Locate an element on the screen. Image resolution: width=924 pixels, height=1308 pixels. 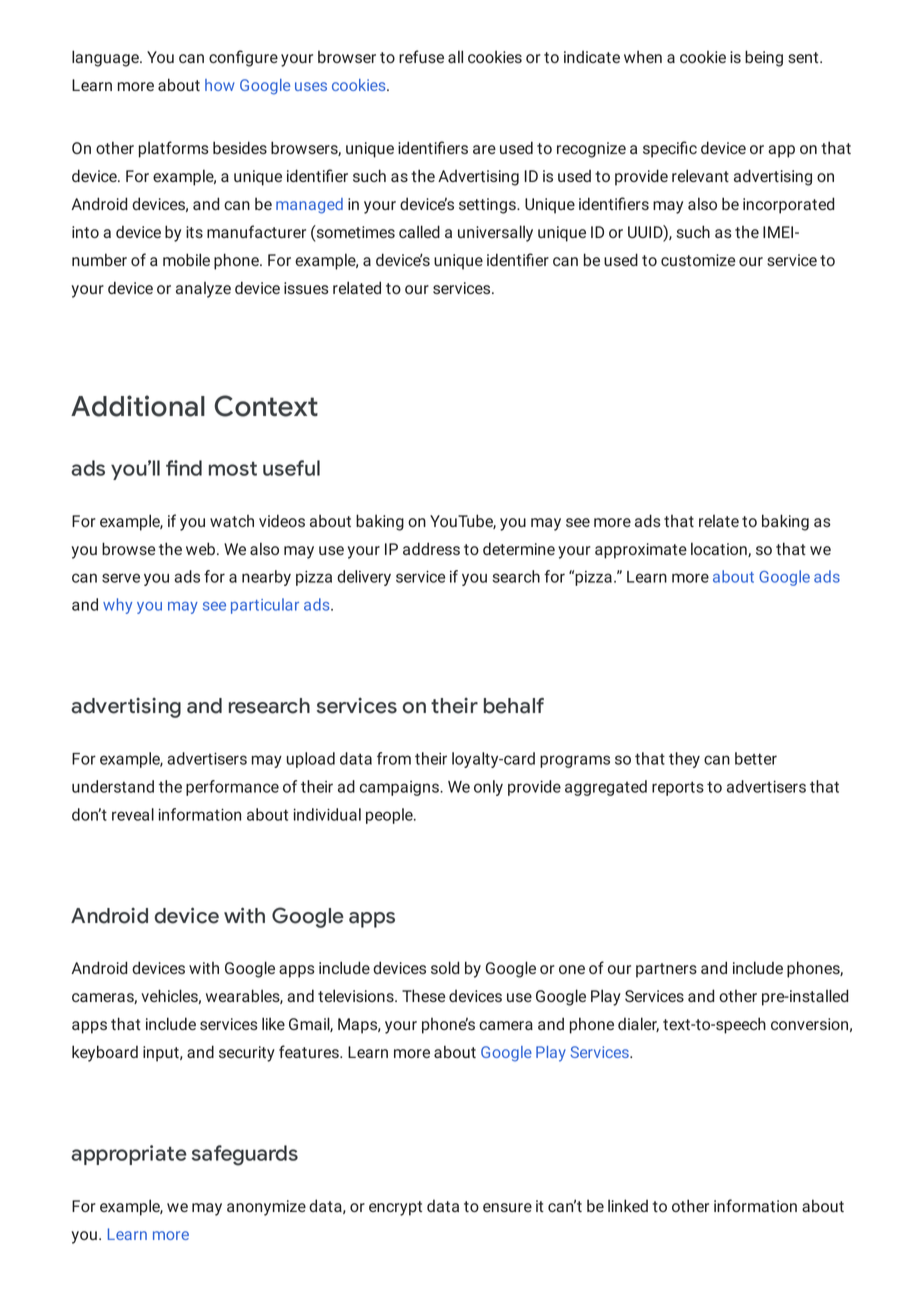
linked is located at coordinates (628, 1205).
